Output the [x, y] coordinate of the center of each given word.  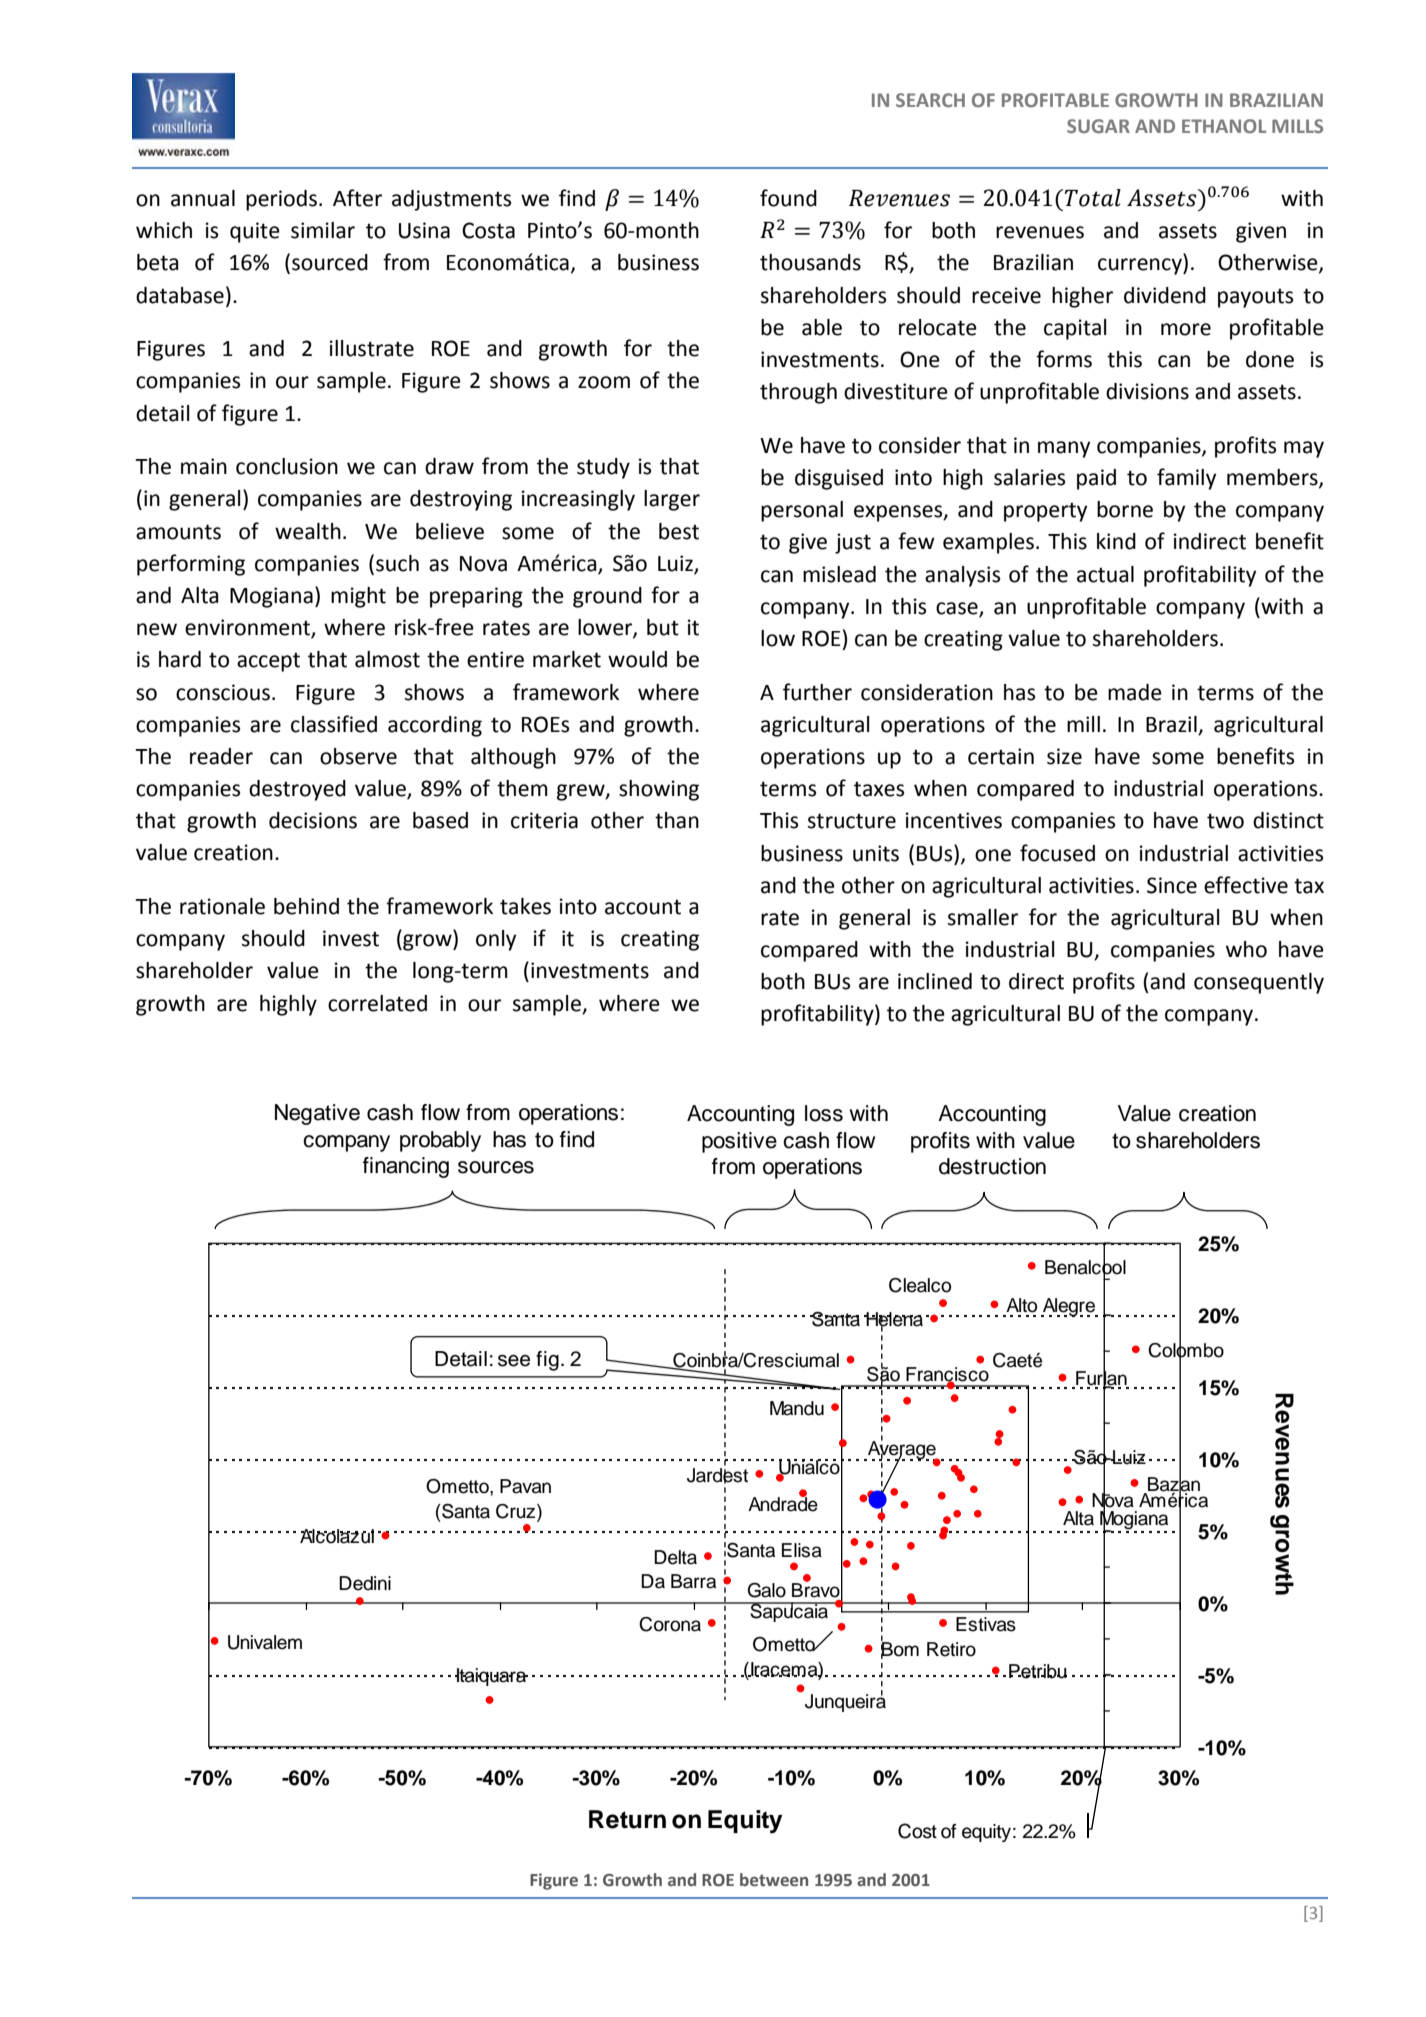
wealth [308, 531]
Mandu [797, 1408]
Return [627, 1819]
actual [1105, 574]
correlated [377, 1003]
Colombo [1186, 1350]
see [514, 1361]
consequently [1259, 983]
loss [824, 1113]
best [679, 531]
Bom [900, 1649]
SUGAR [1098, 126]
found [788, 198]
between [774, 1880]
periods [281, 200]
